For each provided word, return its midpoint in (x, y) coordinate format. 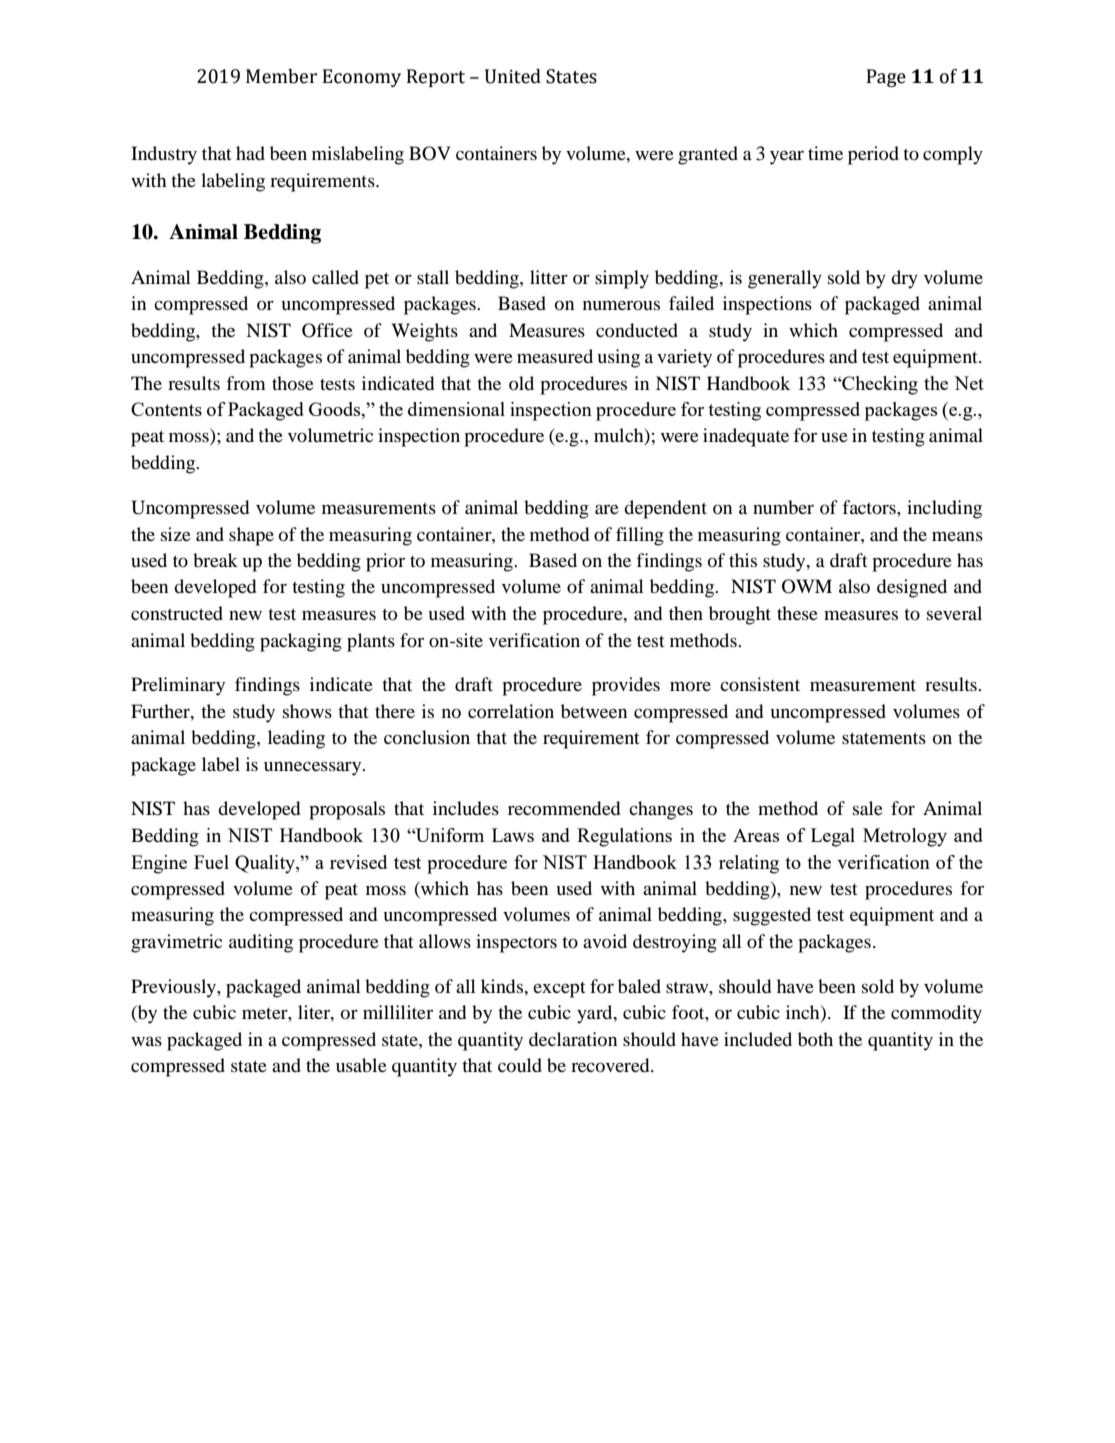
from (246, 383)
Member (281, 76)
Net (969, 383)
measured (555, 356)
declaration (573, 1039)
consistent (760, 684)
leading (296, 739)
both (815, 1039)
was (146, 1041)
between (594, 711)
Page (886, 78)
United (513, 76)
